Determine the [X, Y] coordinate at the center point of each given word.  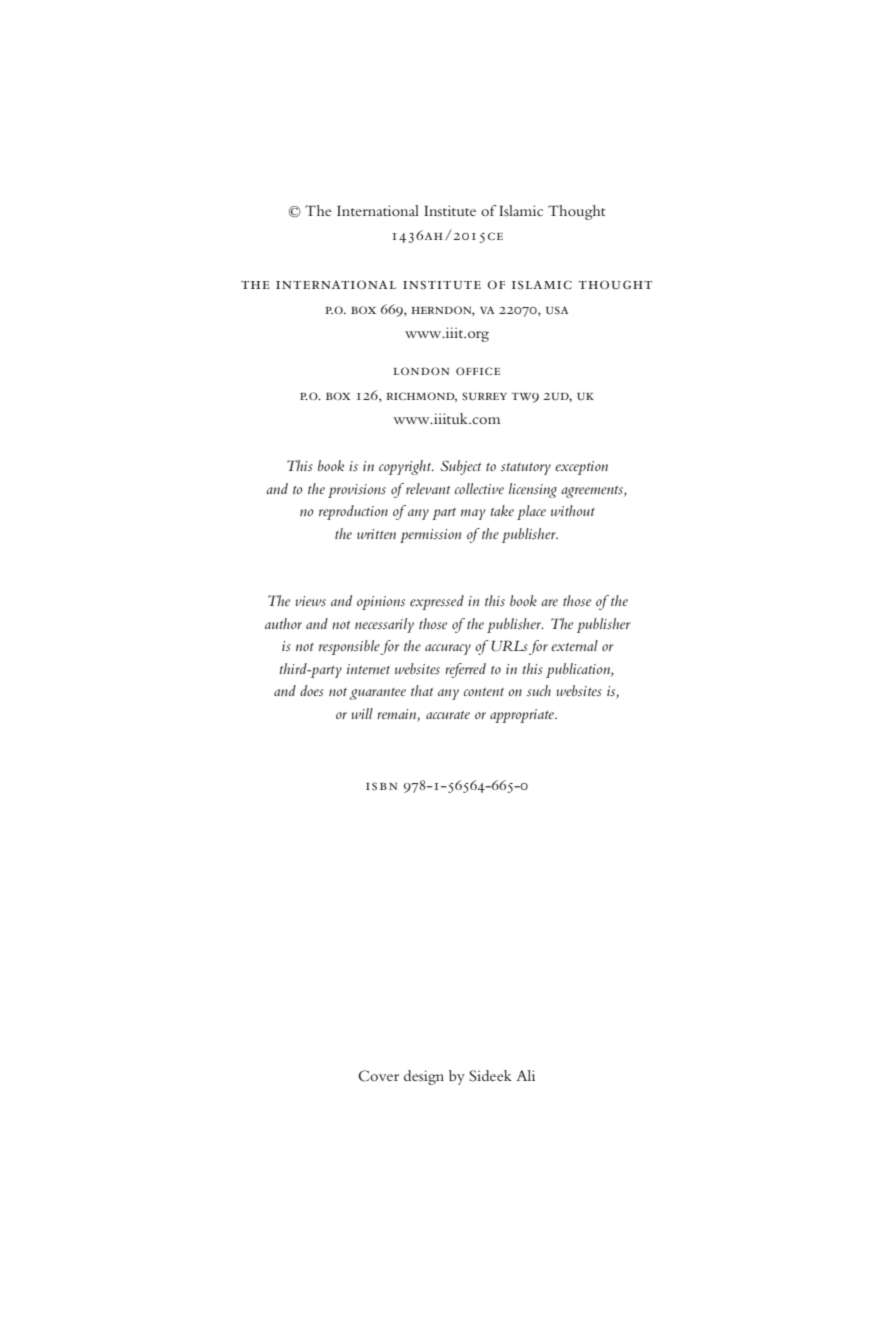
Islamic [521, 210]
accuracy [448, 649]
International [378, 210]
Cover [378, 1076]
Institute [450, 210]
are [549, 602]
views [311, 601]
